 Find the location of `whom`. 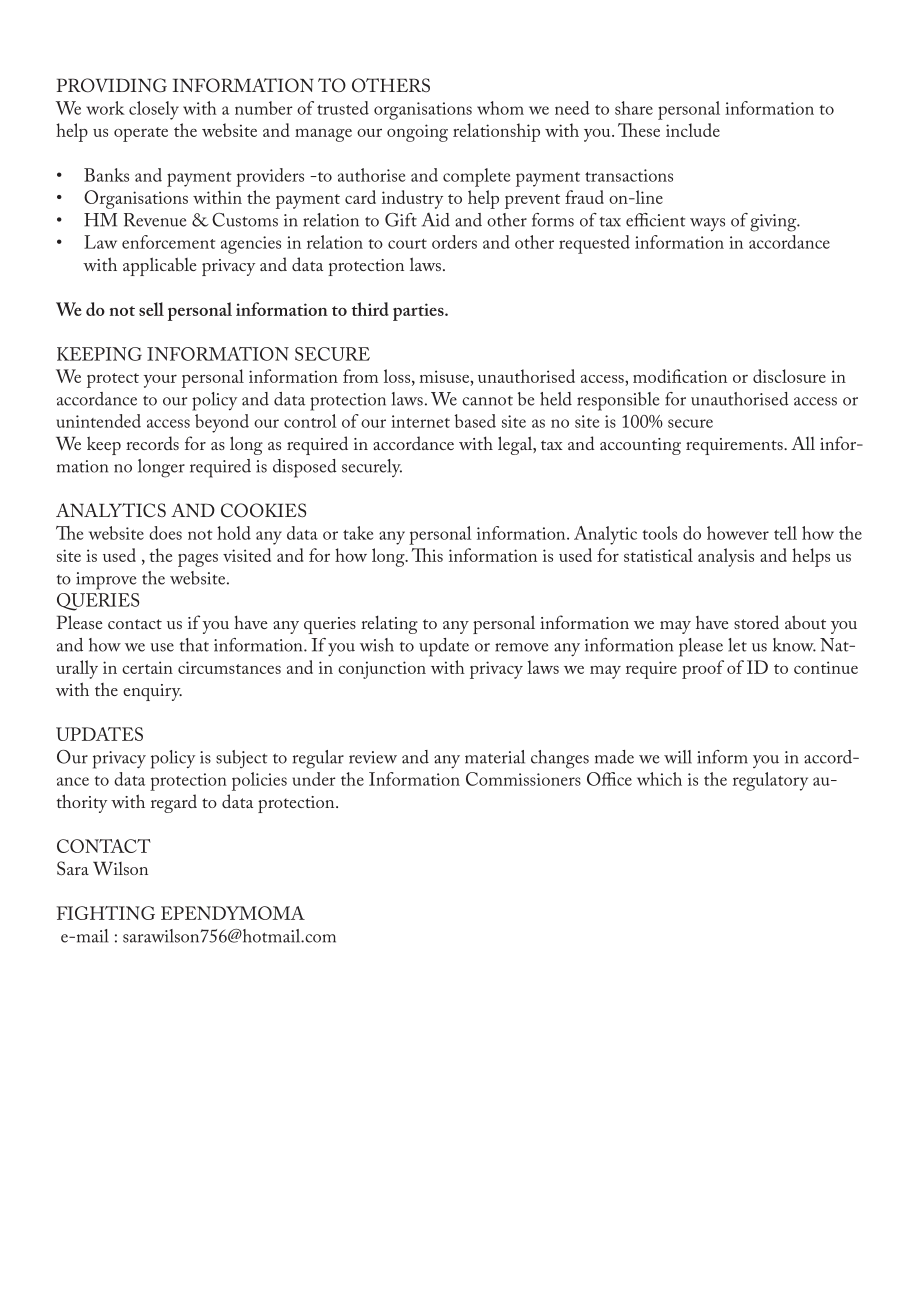

whom is located at coordinates (500, 108).
